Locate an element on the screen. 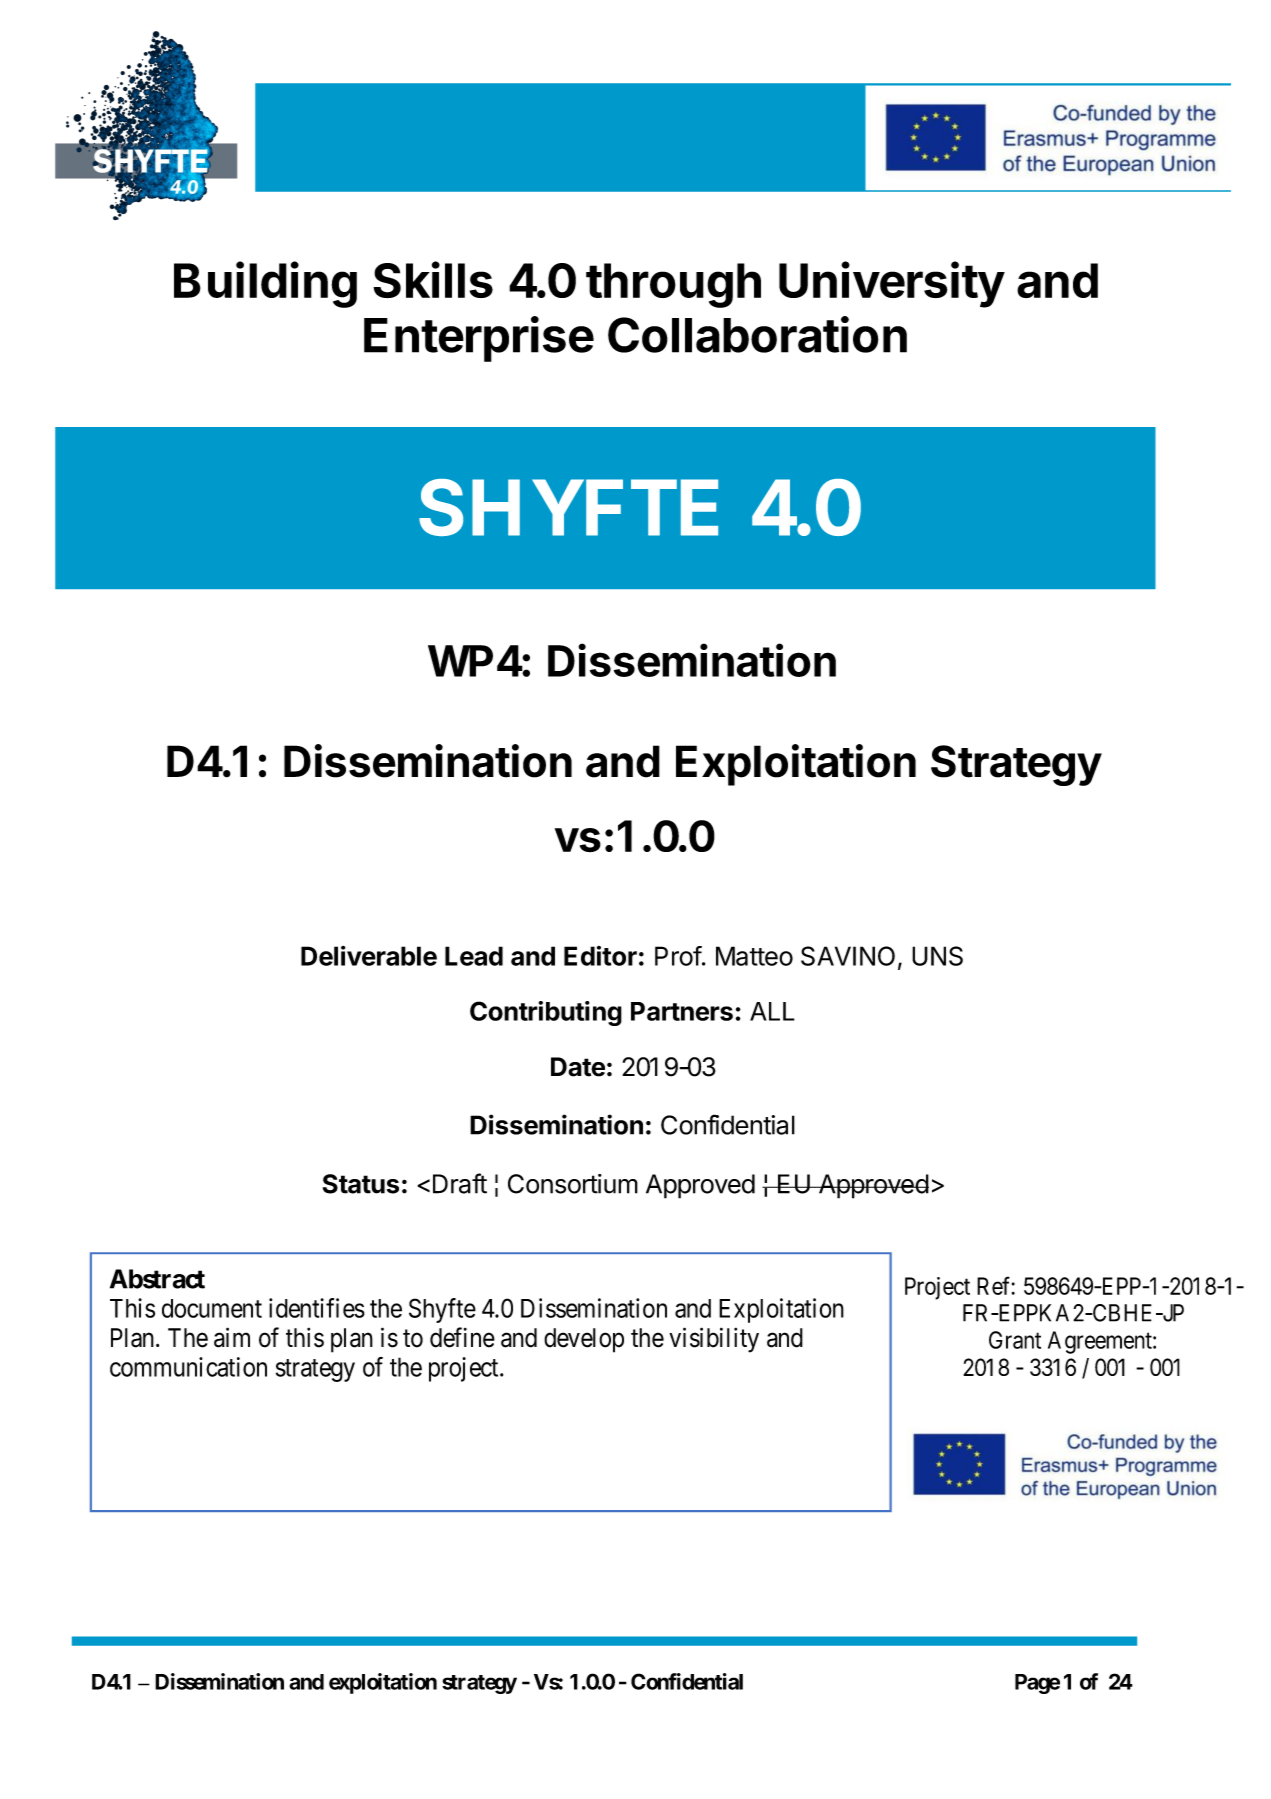  Building is located at coordinates (265, 284).
